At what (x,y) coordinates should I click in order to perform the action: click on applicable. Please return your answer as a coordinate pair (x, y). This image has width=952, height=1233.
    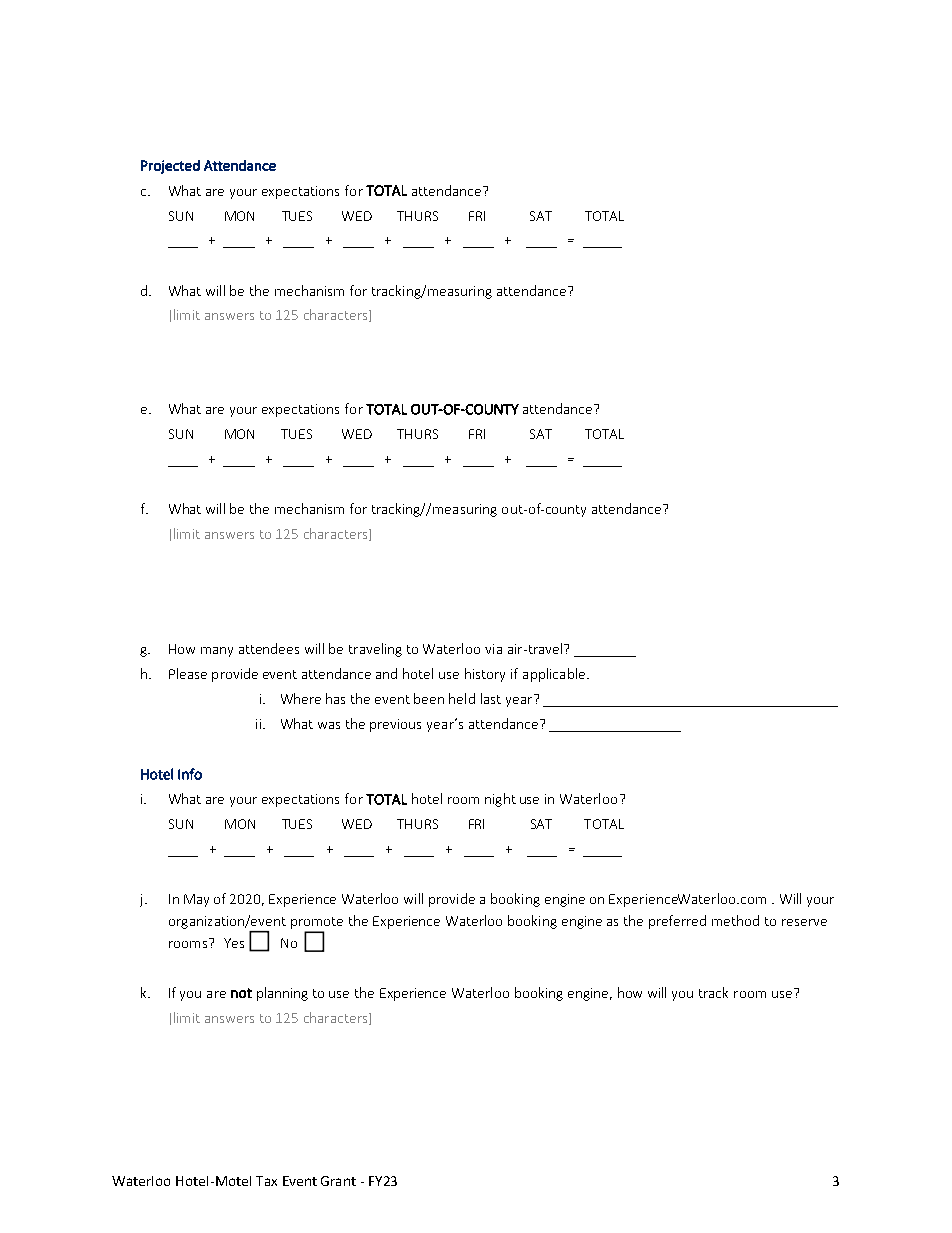
    Looking at the image, I should click on (554, 675).
